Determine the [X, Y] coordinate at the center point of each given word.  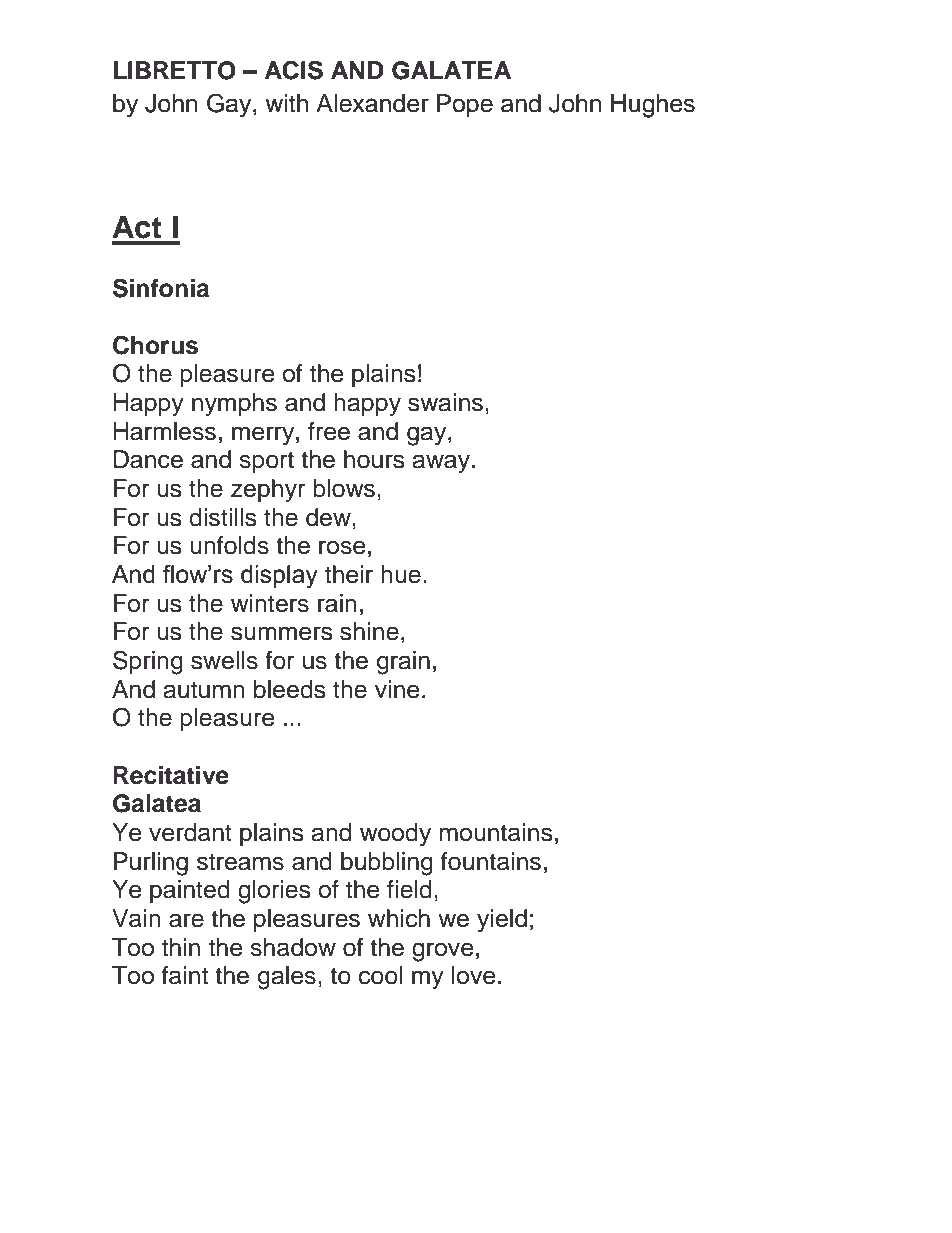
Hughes [653, 106]
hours [374, 459]
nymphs [234, 405]
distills [223, 517]
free [329, 431]
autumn [204, 690]
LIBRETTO [174, 70]
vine [397, 689]
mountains [496, 832]
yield [502, 921]
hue [401, 574]
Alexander [372, 103]
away [443, 464]
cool [380, 975]
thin [181, 947]
